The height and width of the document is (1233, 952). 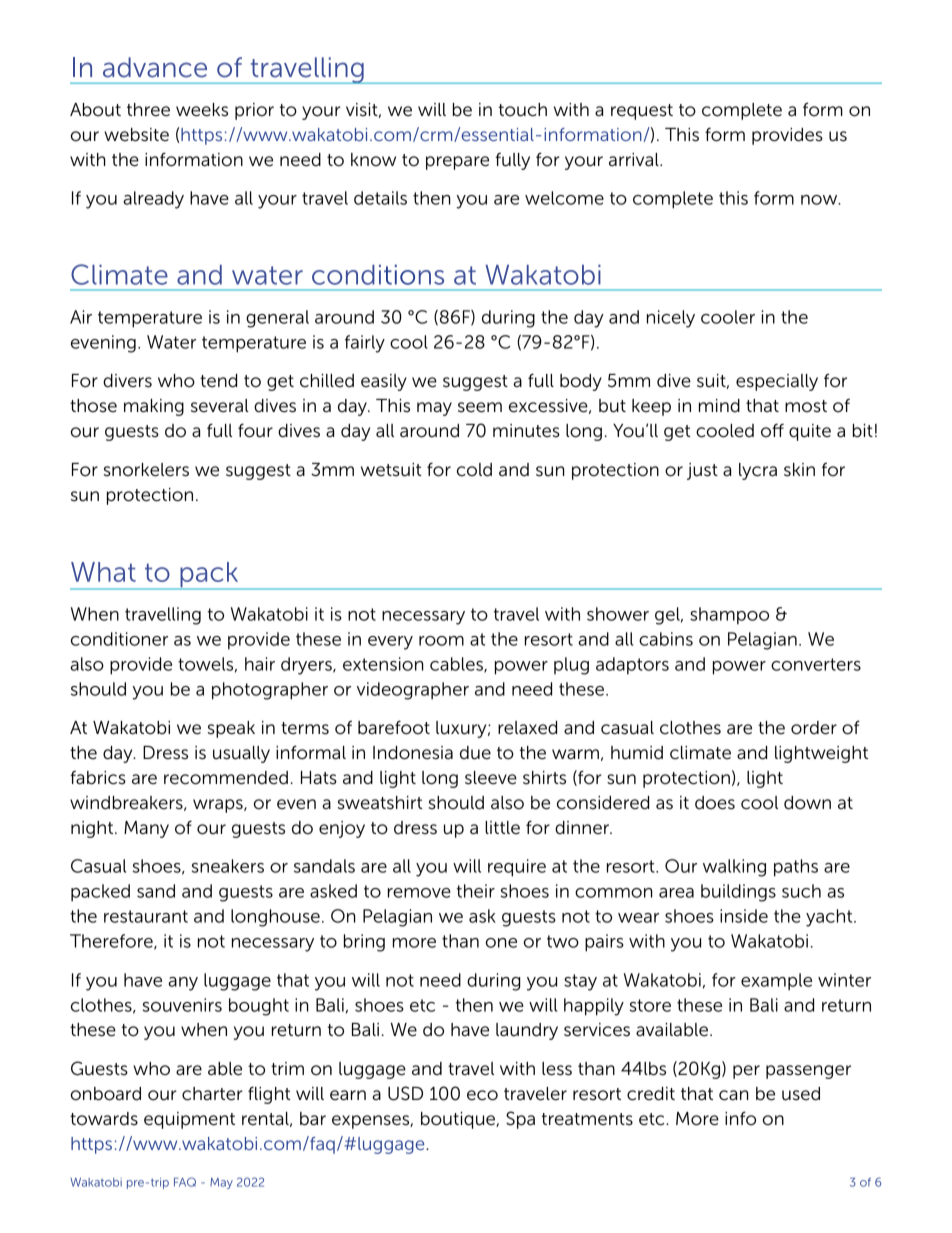 I want to click on off, so click(x=772, y=430).
